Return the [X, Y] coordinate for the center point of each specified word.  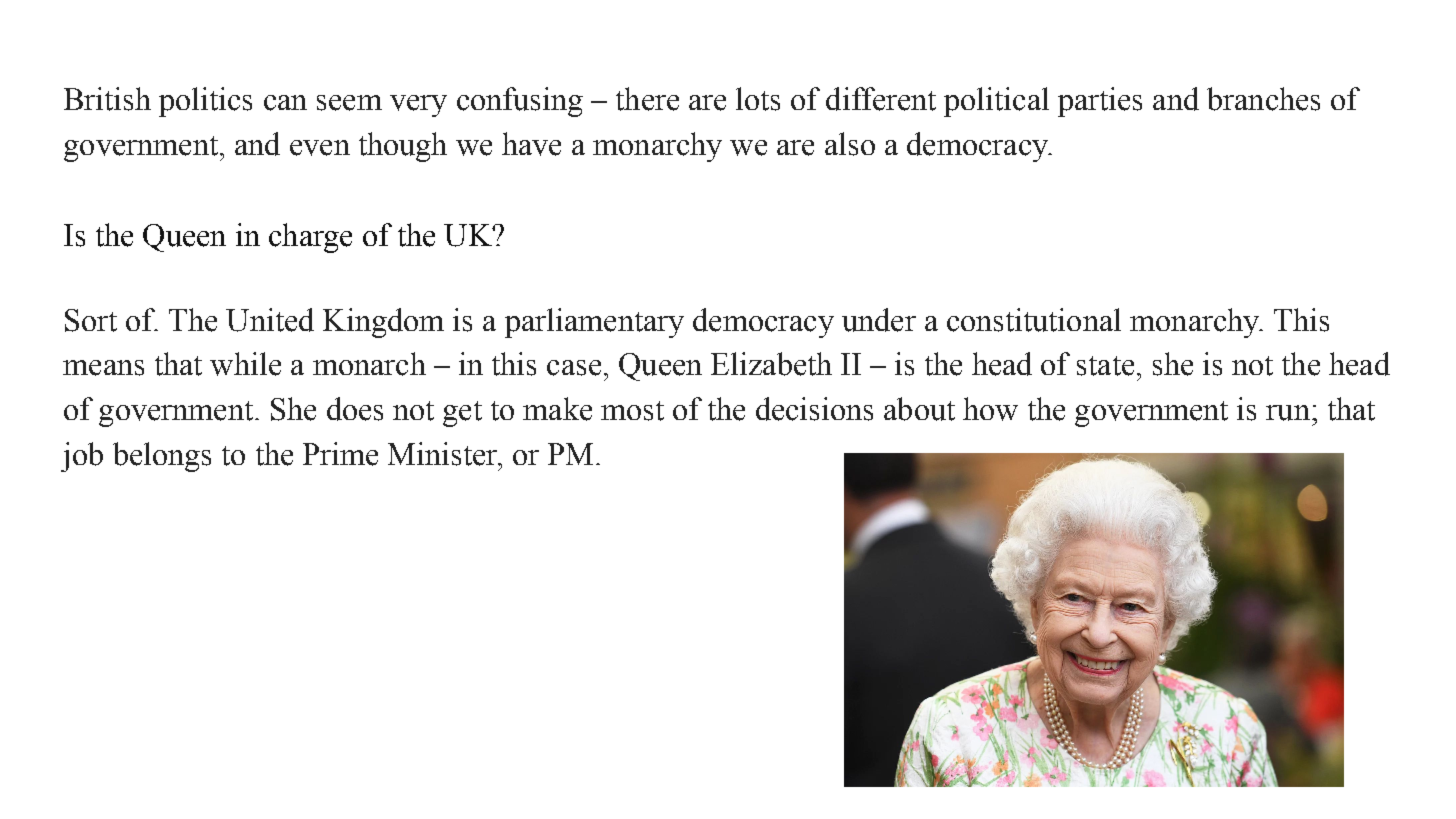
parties [1100, 102]
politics [205, 102]
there [647, 99]
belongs [162, 457]
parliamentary [594, 323]
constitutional [1034, 320]
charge [310, 238]
